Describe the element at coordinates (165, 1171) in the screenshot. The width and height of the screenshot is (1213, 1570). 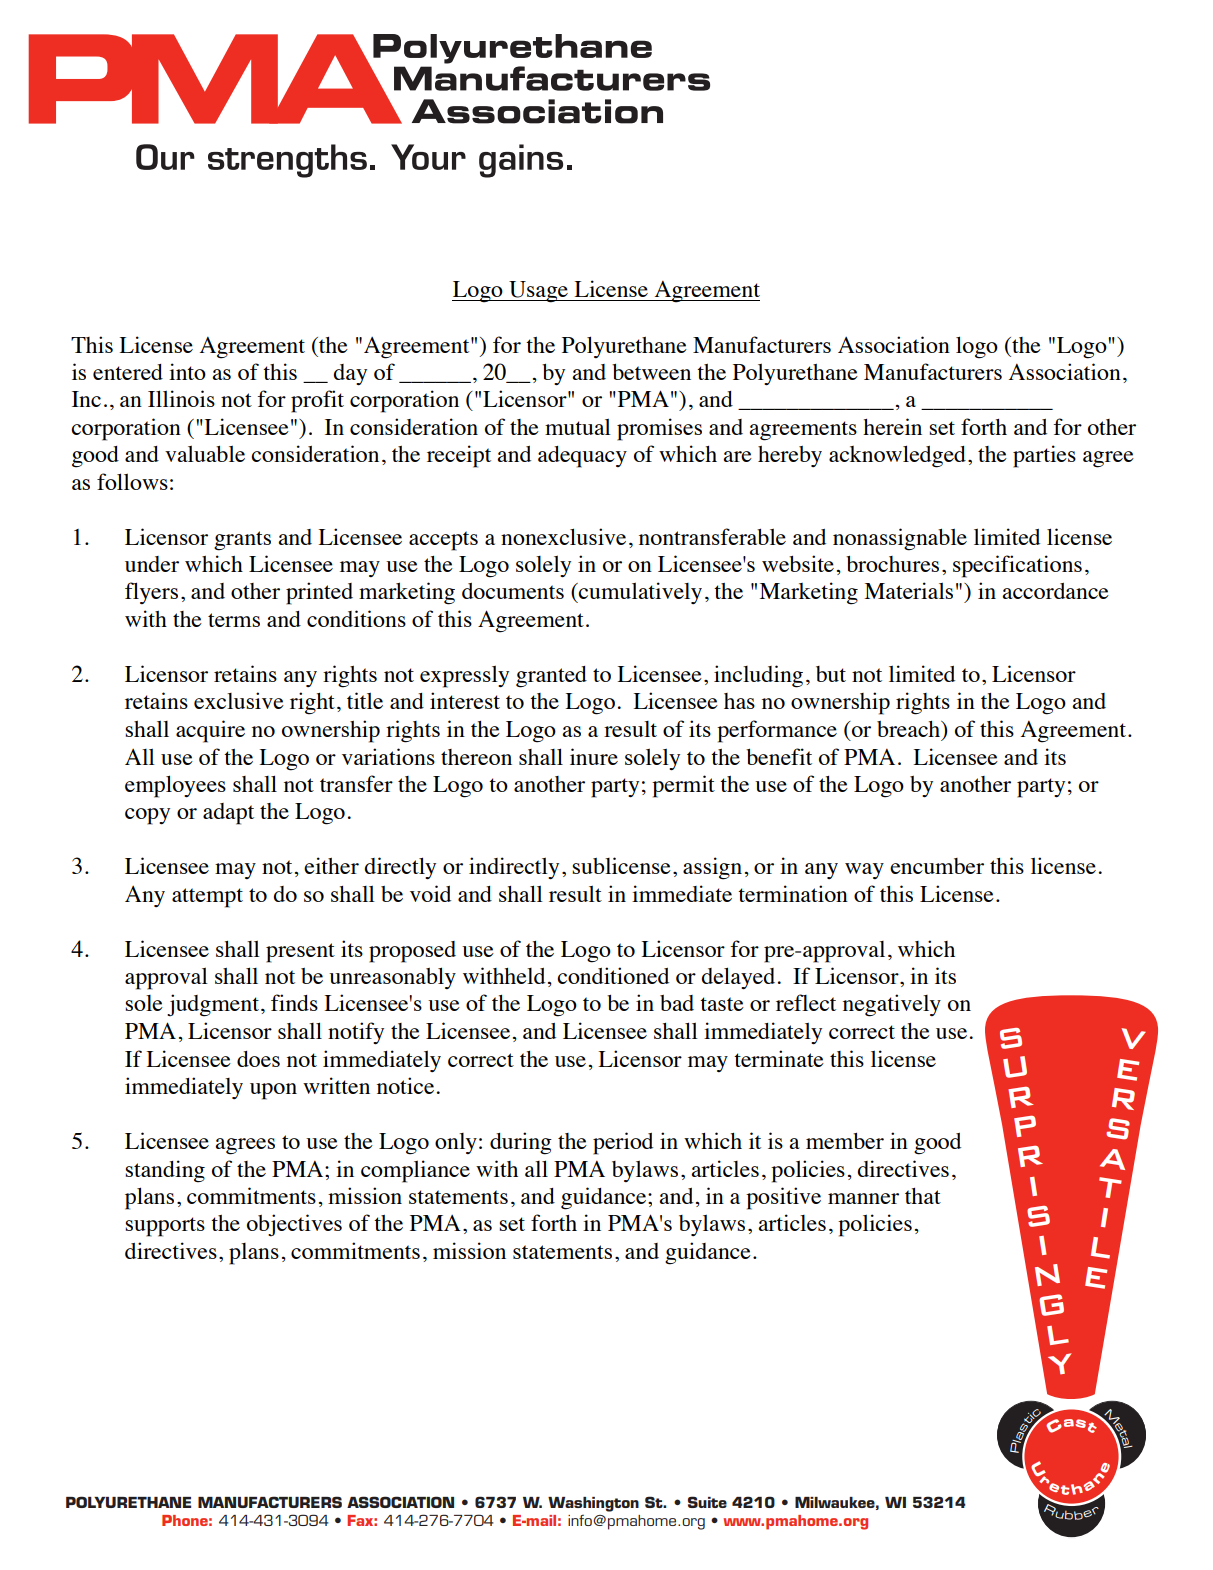
I see `standing` at that location.
